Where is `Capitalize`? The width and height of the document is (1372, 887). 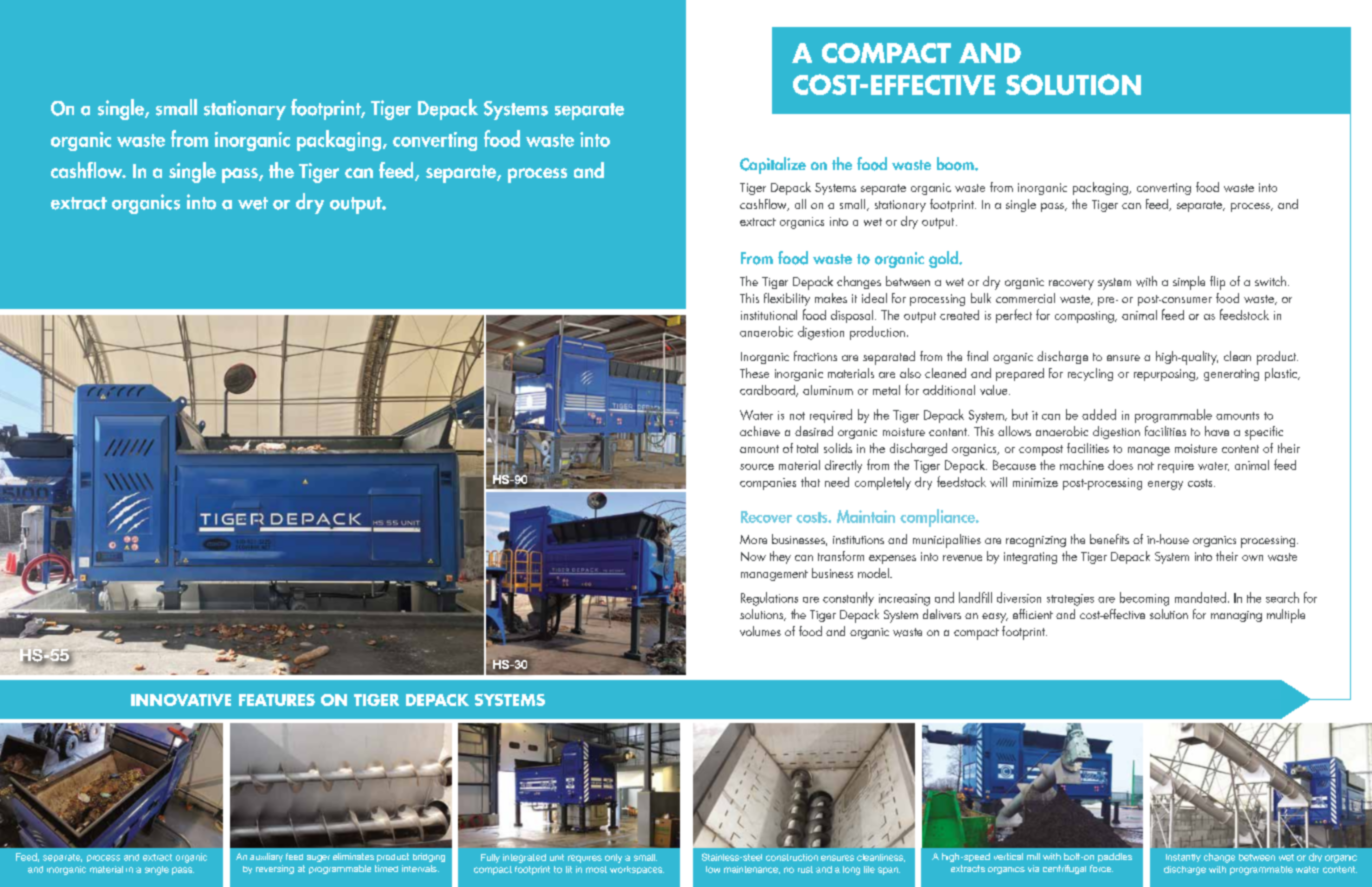 Capitalize is located at coordinates (773, 165).
